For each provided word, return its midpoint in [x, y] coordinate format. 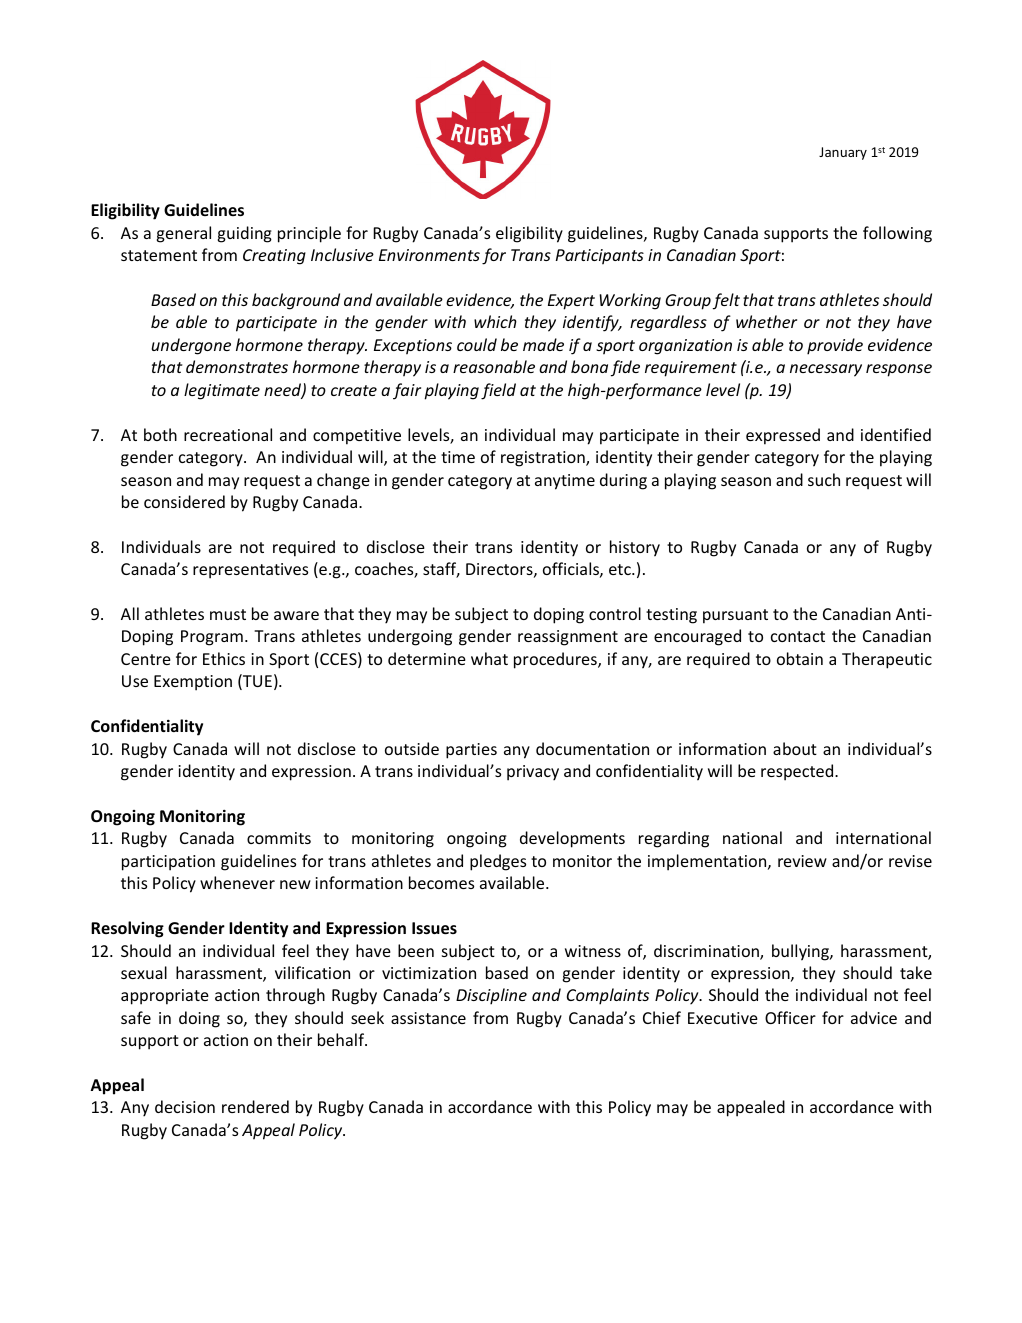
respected [798, 772]
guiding [245, 234]
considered [184, 501]
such [824, 479]
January [843, 153]
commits [279, 838]
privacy [533, 773]
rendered [255, 1106]
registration [544, 459]
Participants [600, 257]
